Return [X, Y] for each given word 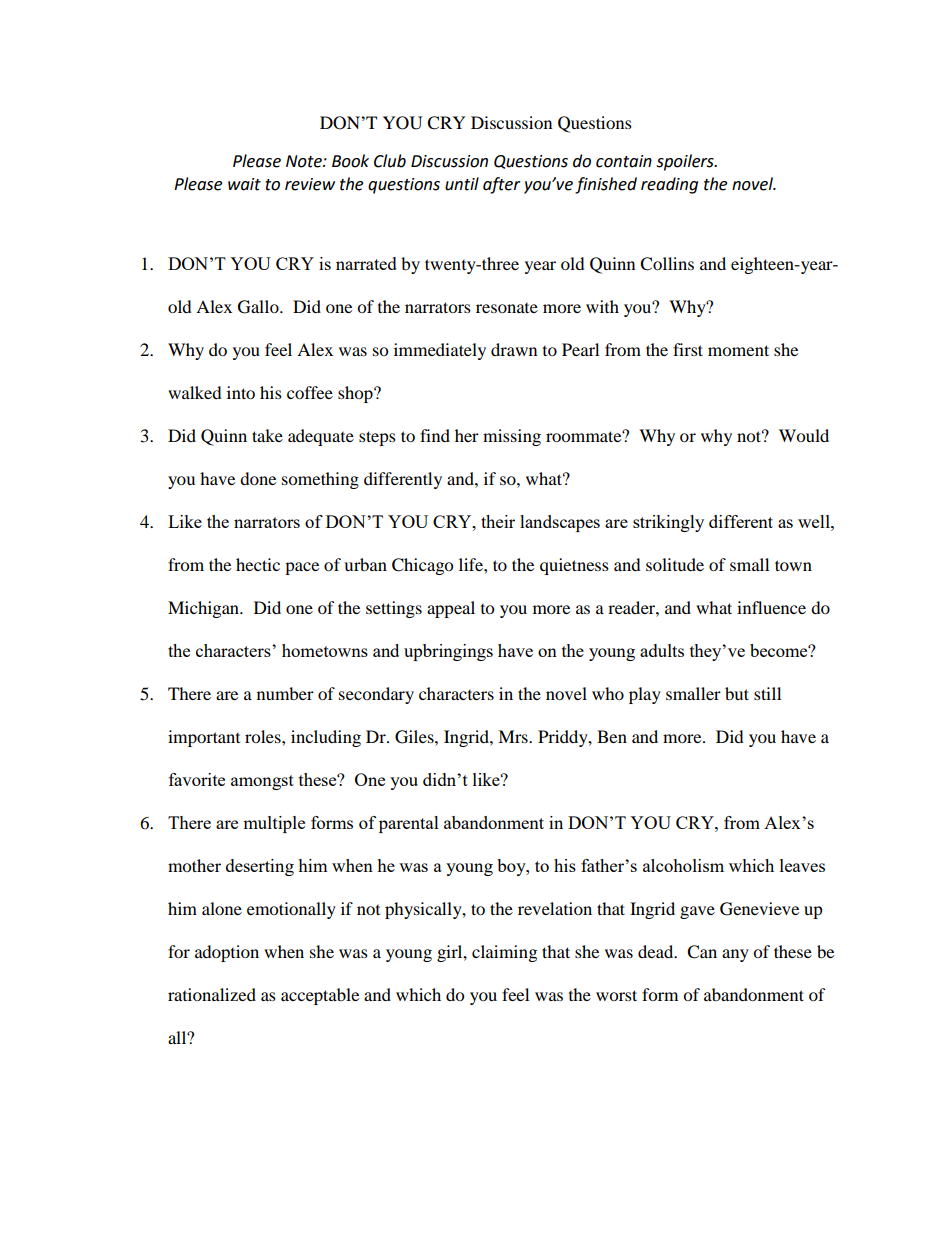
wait [244, 184]
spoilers [686, 162]
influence [771, 607]
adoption [227, 953]
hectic [258, 564]
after [502, 185]
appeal [451, 609]
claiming [504, 953]
